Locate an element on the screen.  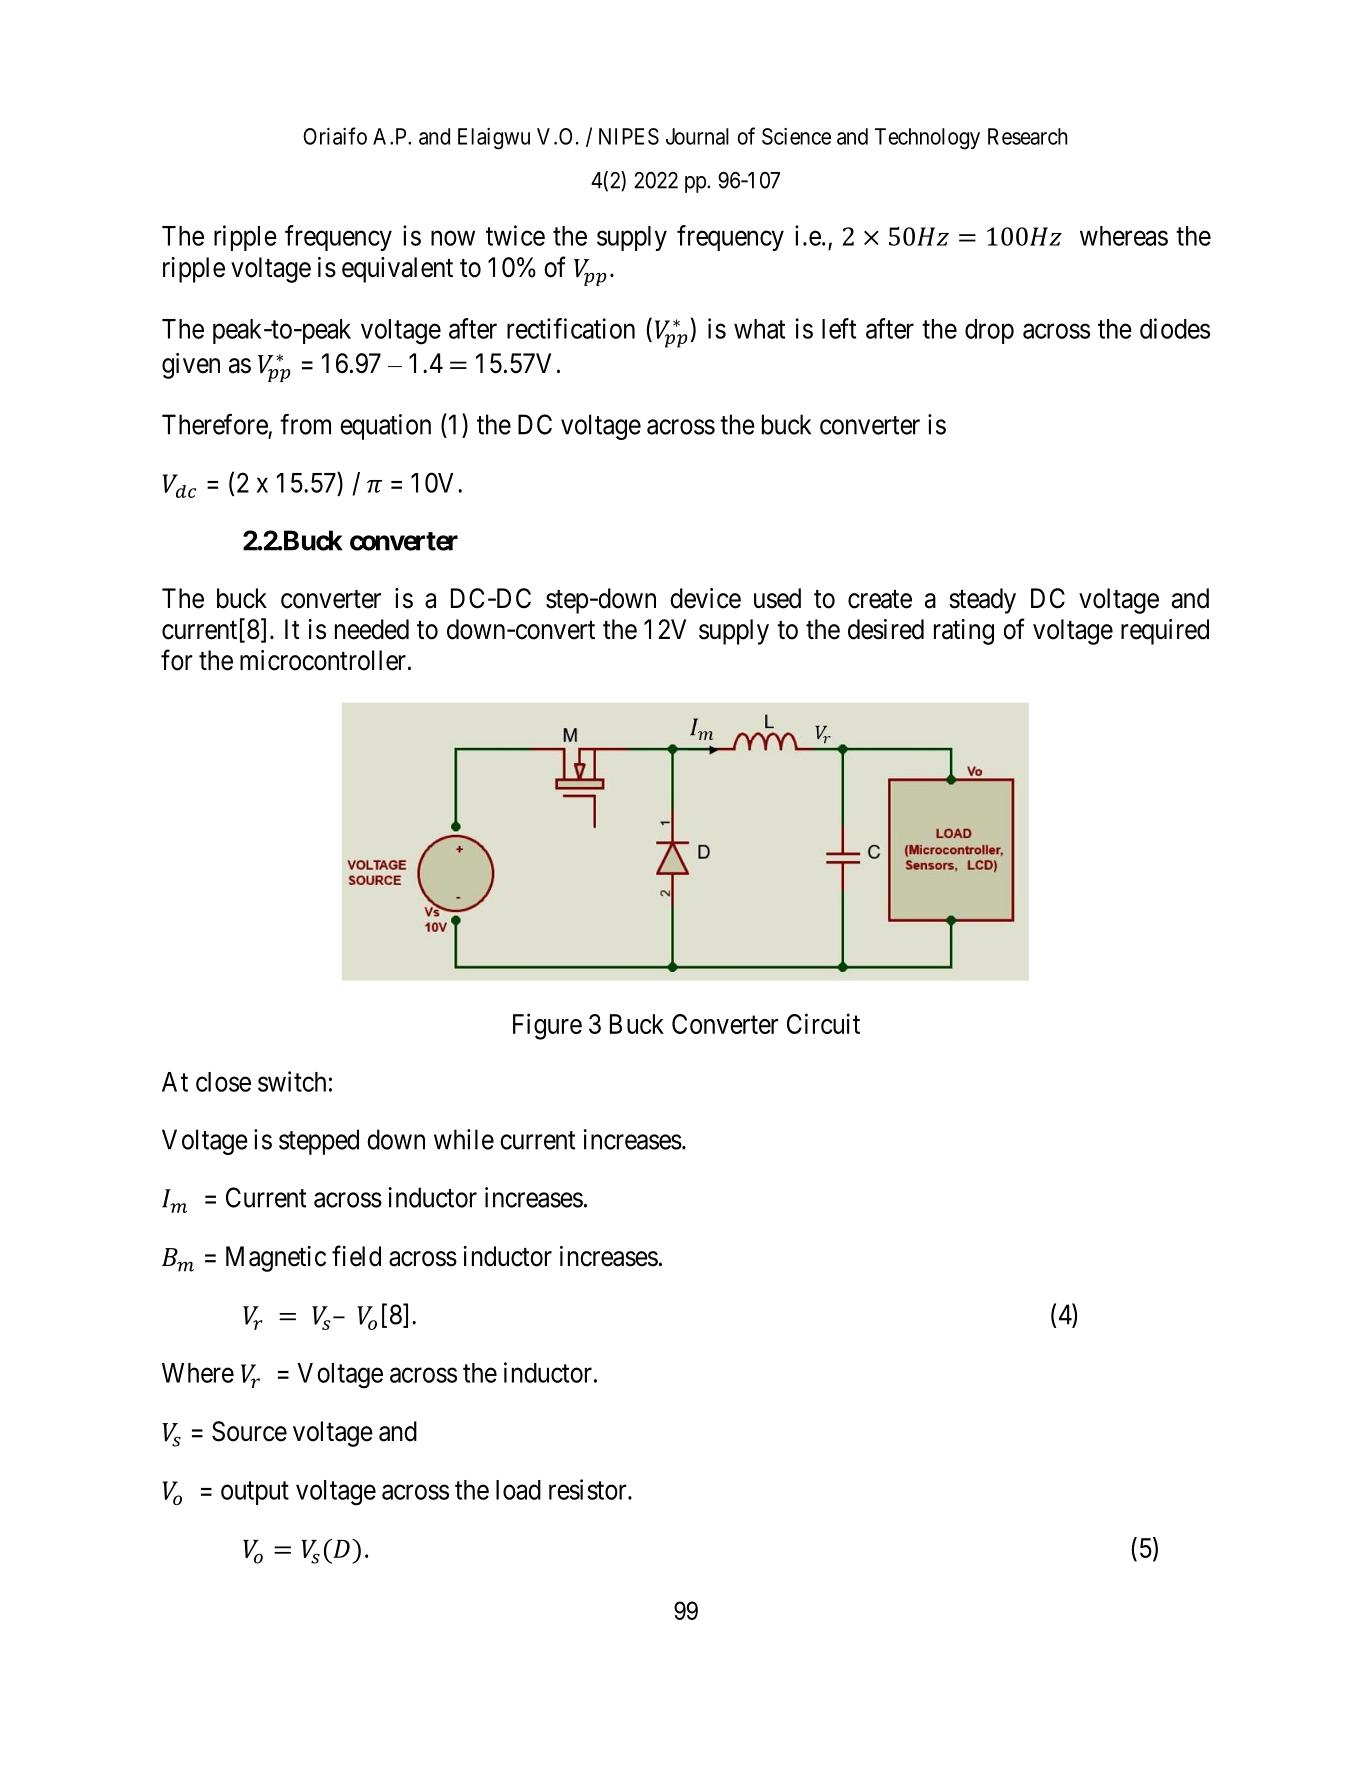
used is located at coordinates (777, 598).
